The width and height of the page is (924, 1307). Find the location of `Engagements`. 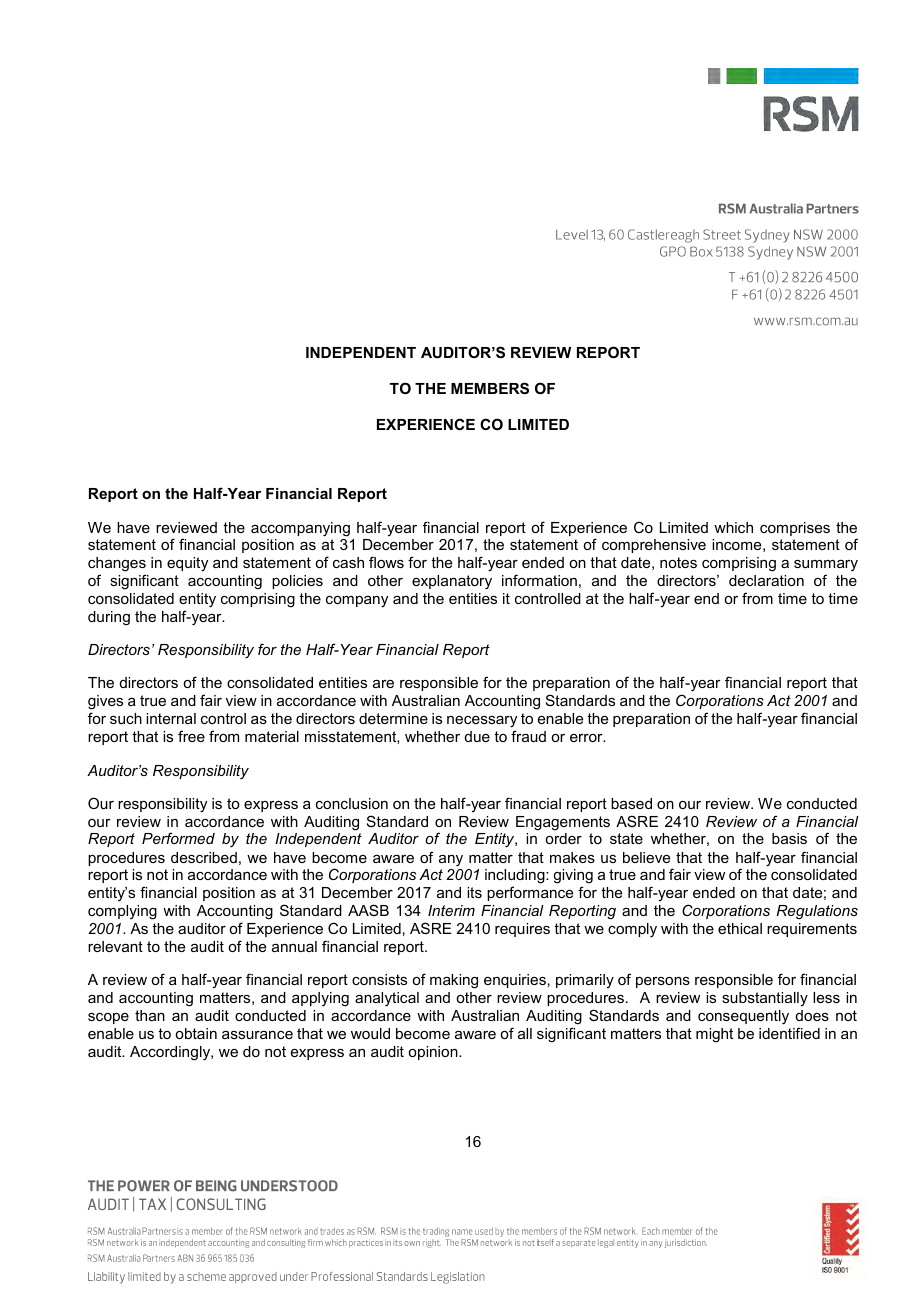

Engagements is located at coordinates (563, 823).
